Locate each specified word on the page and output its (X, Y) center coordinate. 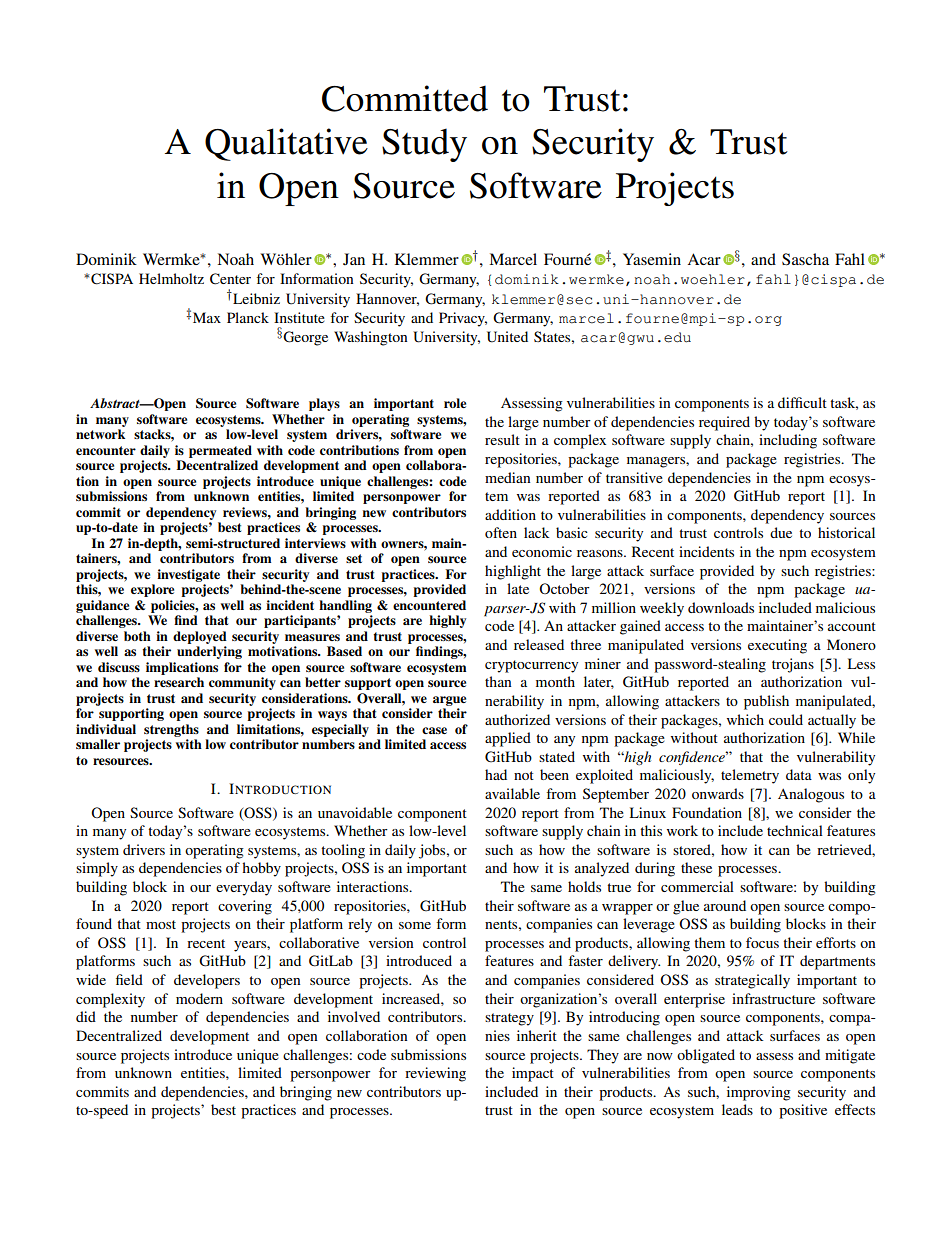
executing (777, 646)
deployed (200, 637)
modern (199, 998)
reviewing (435, 1074)
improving (759, 1093)
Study (424, 145)
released (539, 644)
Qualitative (286, 144)
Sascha (805, 259)
